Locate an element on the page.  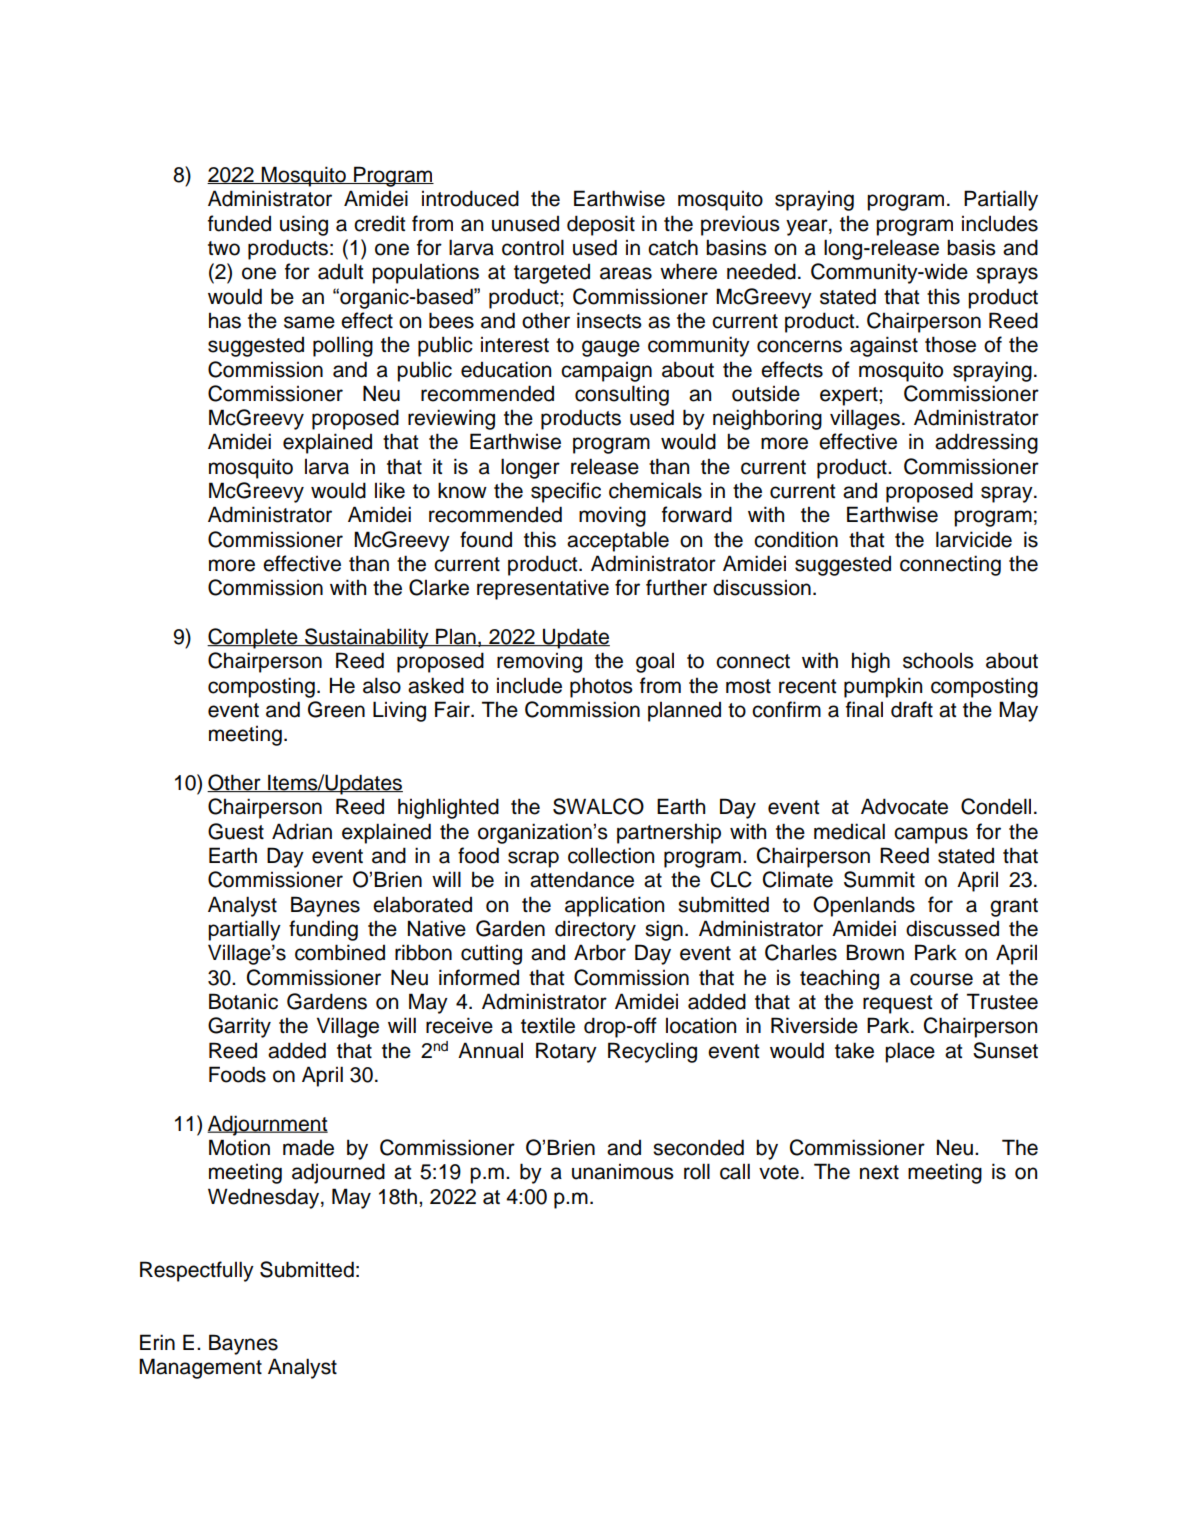
deposit is located at coordinates (601, 225).
